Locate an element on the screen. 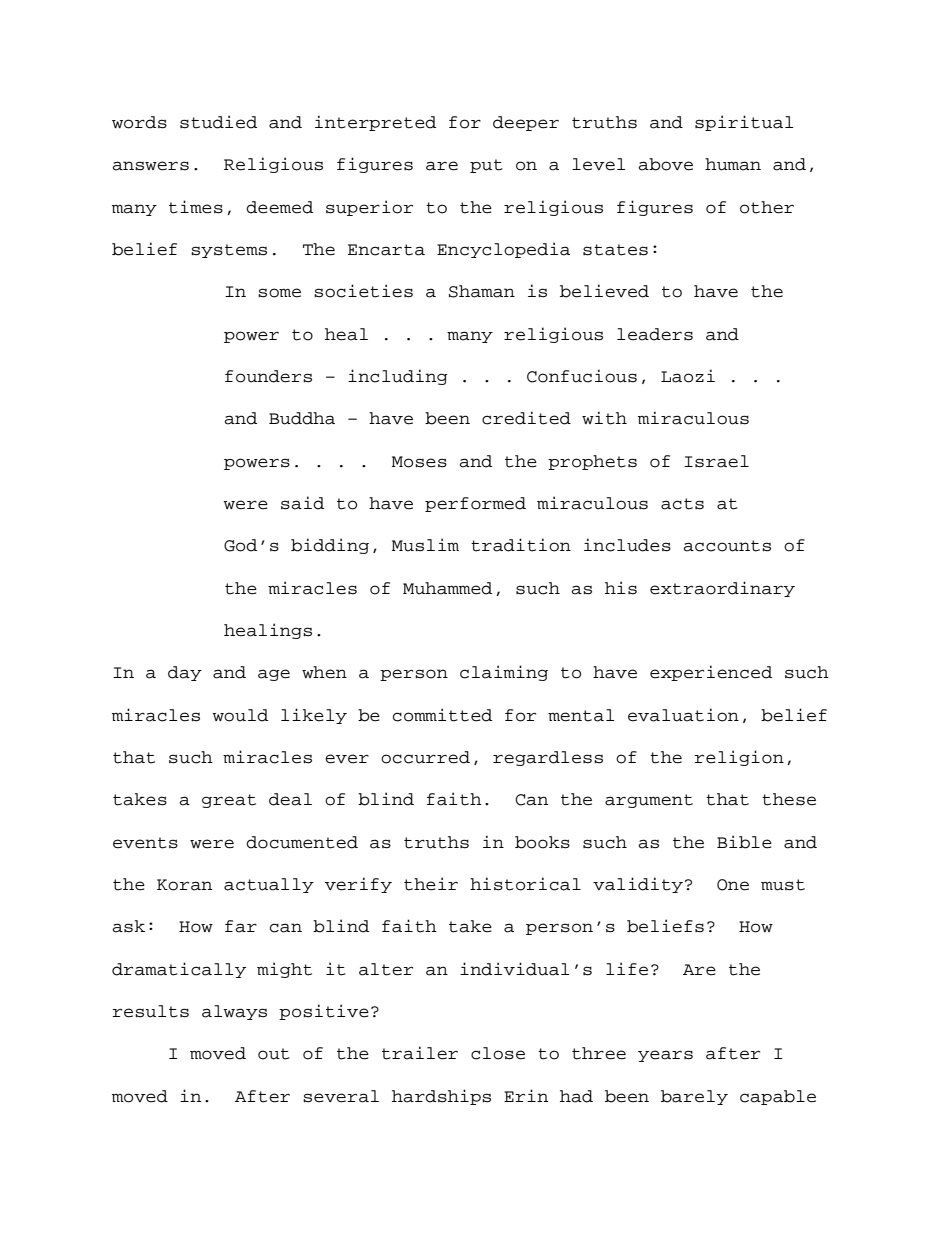 Image resolution: width=952 pixels, height=1233 pixels. extraordinary is located at coordinates (722, 589).
